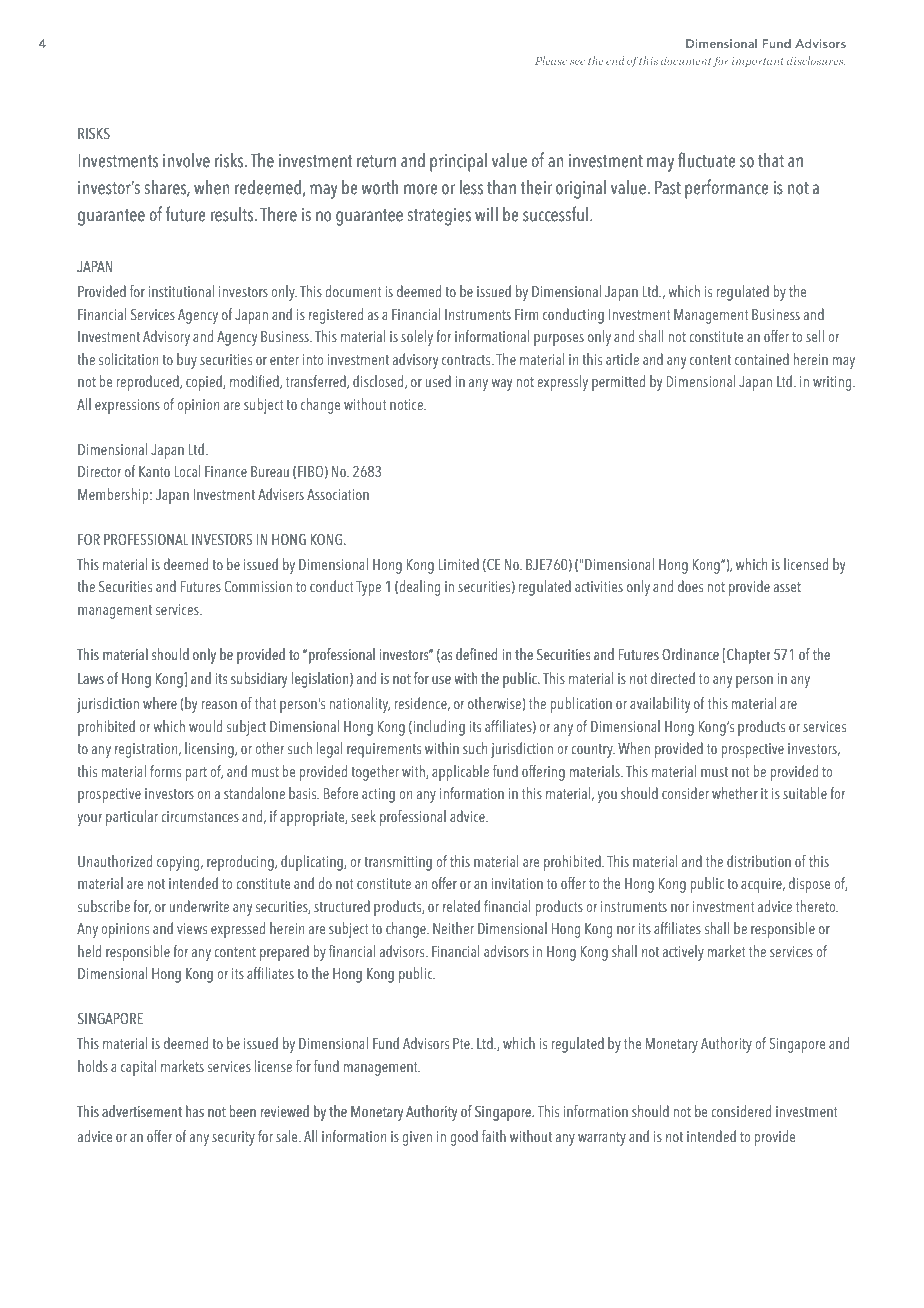 This image has width=924, height=1308. What do you see at coordinates (258, 586) in the image?
I see `Commission` at bounding box center [258, 586].
